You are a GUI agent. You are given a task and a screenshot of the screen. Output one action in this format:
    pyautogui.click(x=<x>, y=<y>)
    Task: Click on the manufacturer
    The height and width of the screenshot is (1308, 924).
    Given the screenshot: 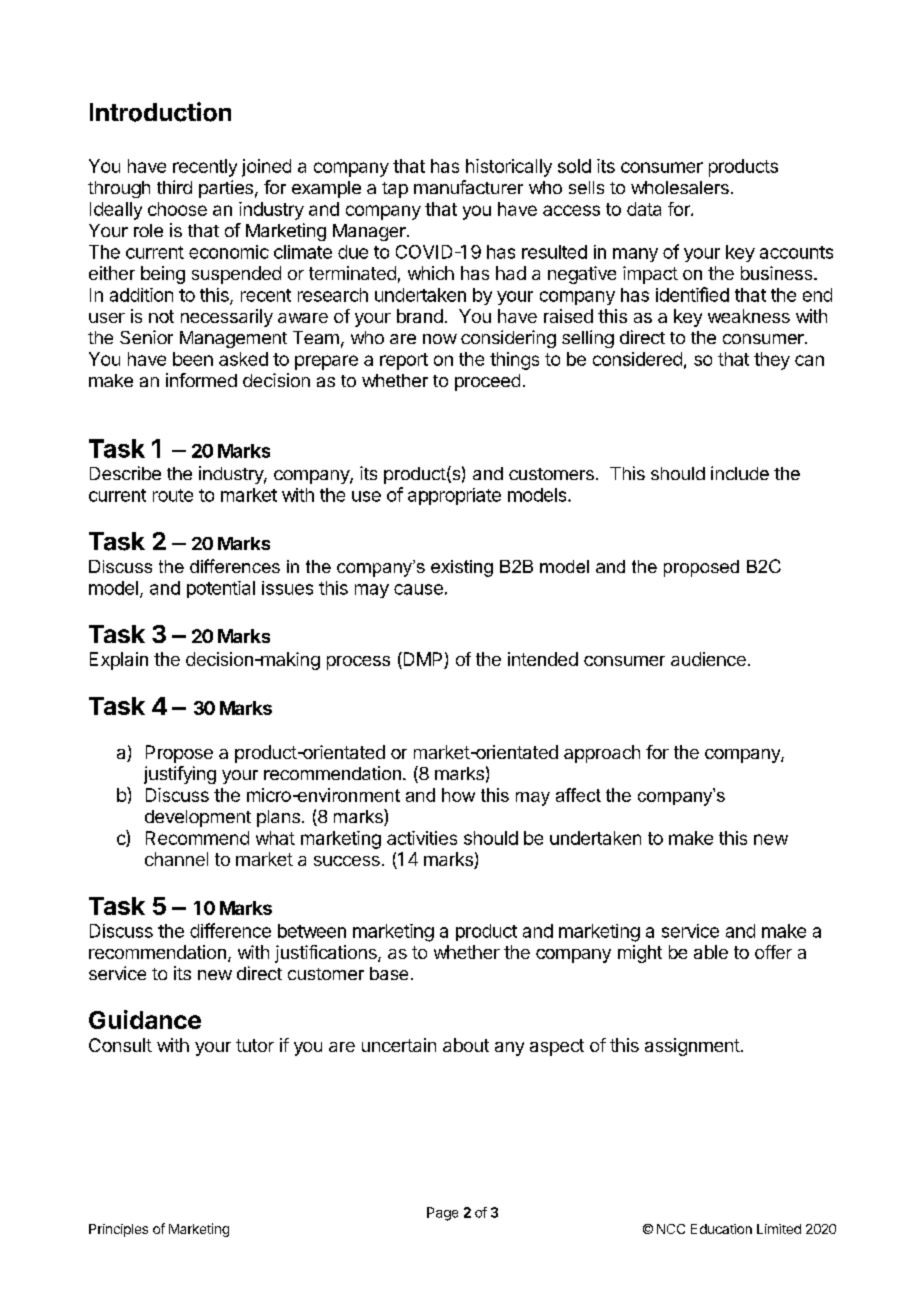 What is the action you would take?
    pyautogui.click(x=468, y=187)
